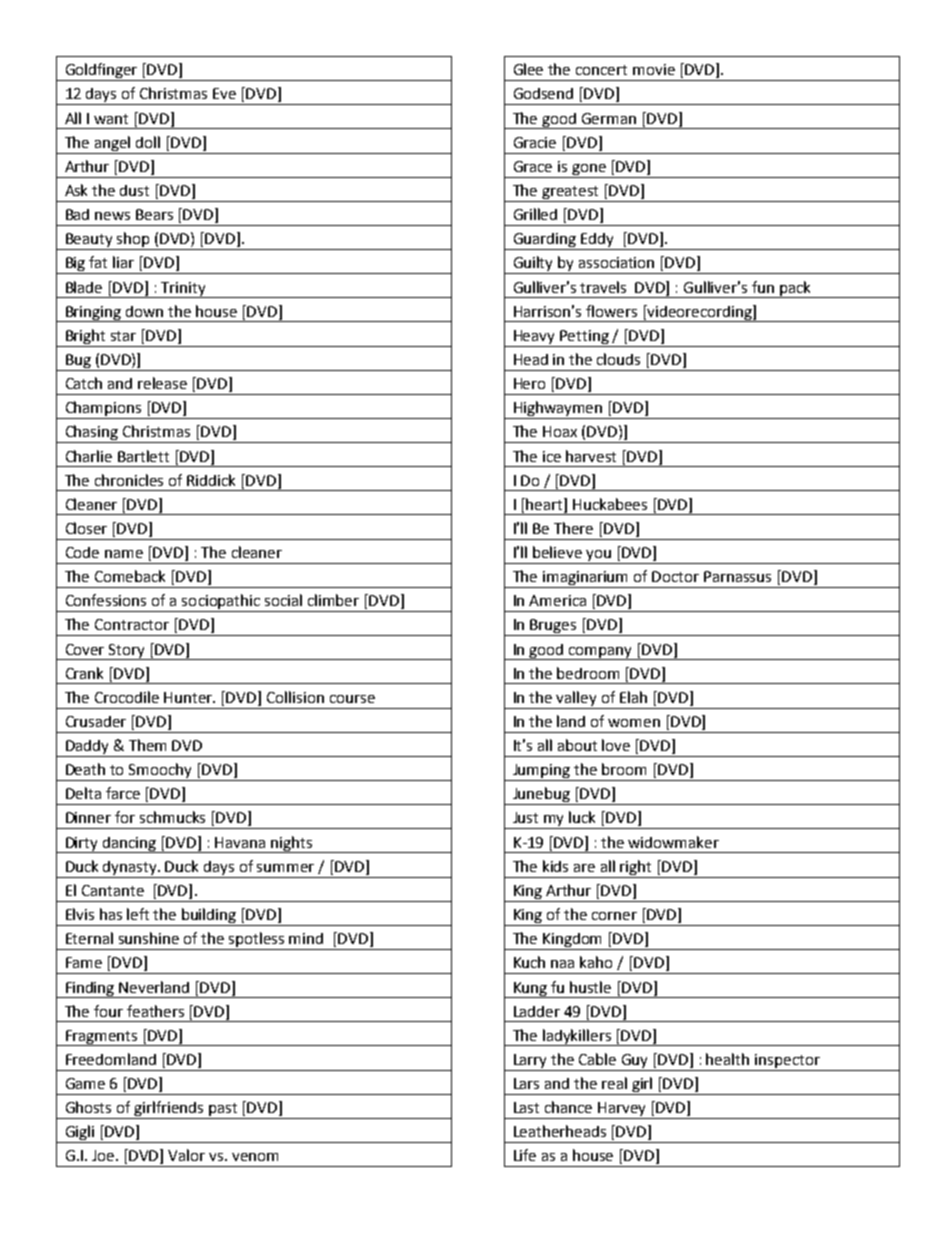  What do you see at coordinates (528, 69) in the document?
I see `Glee` at bounding box center [528, 69].
